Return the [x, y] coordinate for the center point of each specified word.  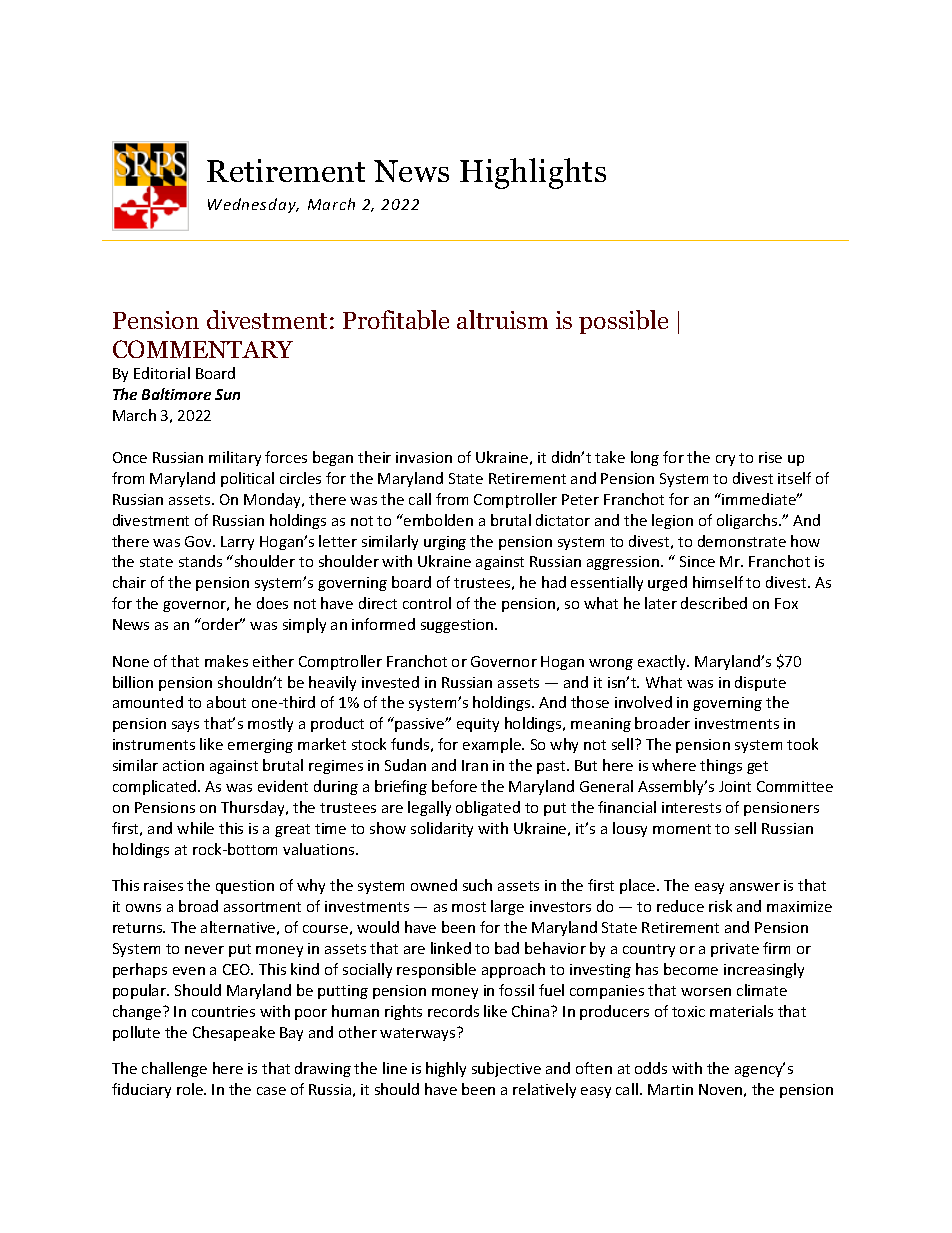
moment [682, 829]
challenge [174, 1069]
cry [725, 460]
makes [226, 661]
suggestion [458, 626]
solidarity [442, 829]
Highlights [533, 173]
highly [446, 1069]
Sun [227, 394]
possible [623, 322]
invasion [424, 457]
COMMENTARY [203, 349]
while [195, 828]
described [714, 603]
